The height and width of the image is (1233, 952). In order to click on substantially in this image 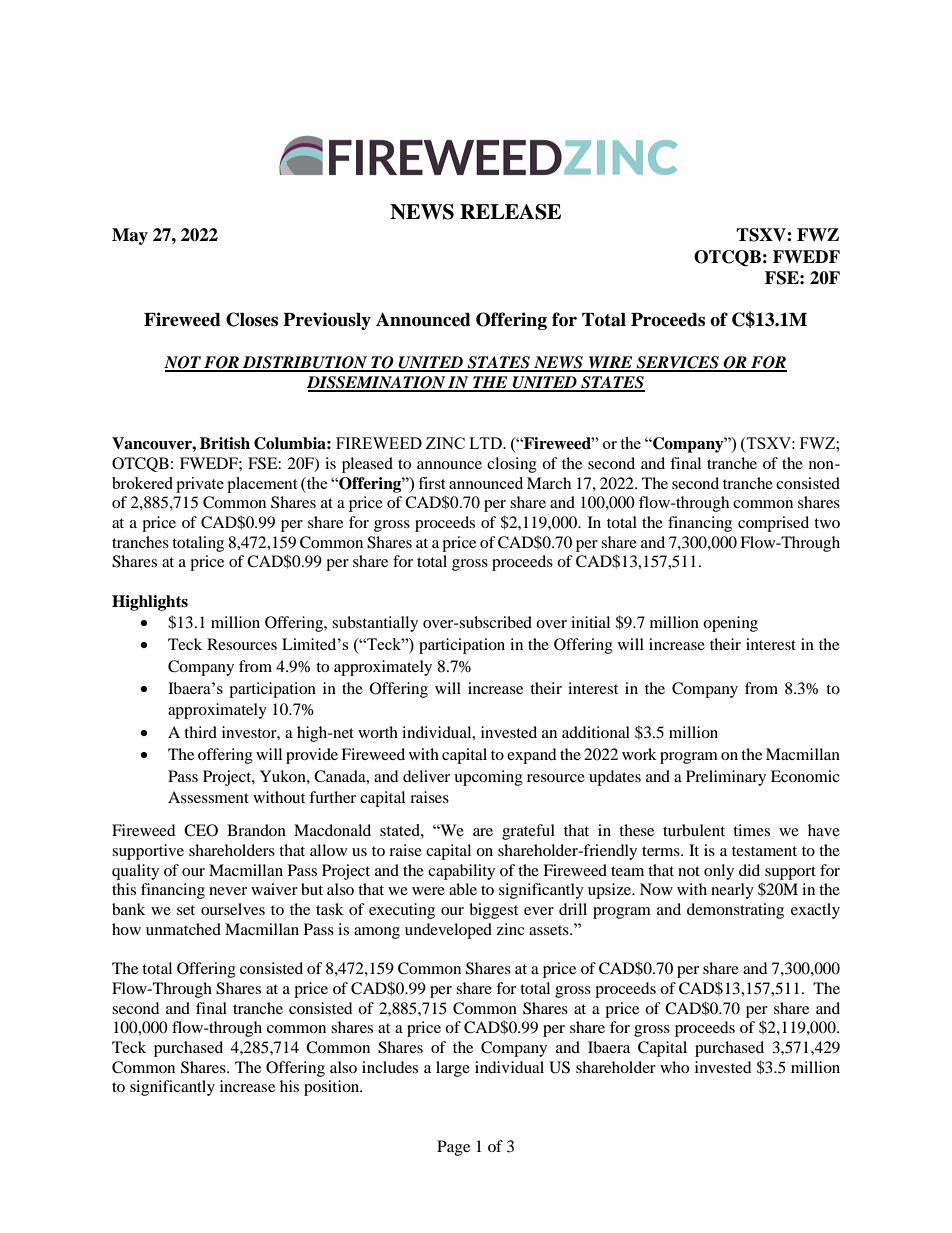, I will do `click(375, 624)`.
